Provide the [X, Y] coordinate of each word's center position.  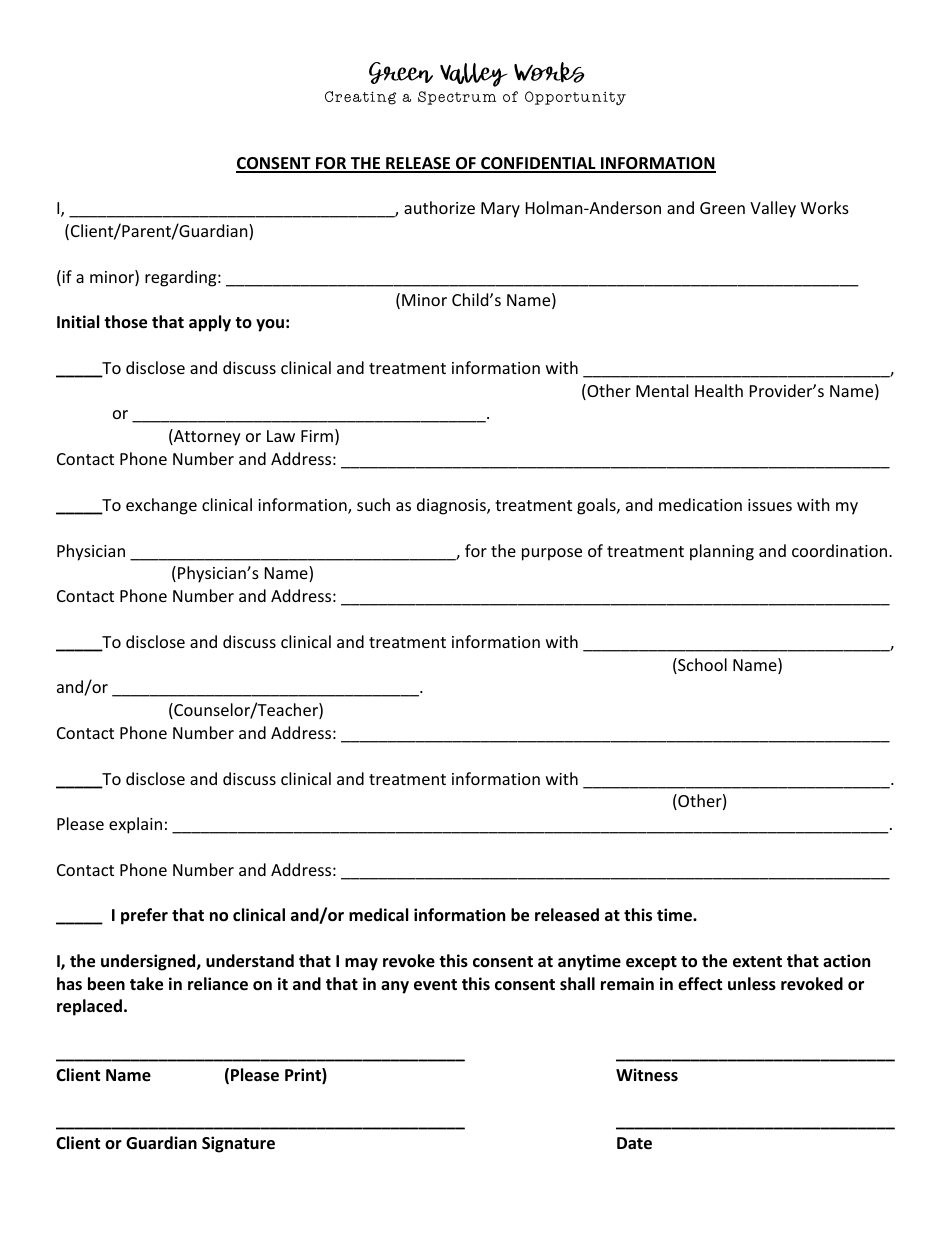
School [701, 666]
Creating [360, 98]
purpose [552, 554]
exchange [161, 506]
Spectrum [457, 98]
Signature [238, 1144]
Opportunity [575, 98]
